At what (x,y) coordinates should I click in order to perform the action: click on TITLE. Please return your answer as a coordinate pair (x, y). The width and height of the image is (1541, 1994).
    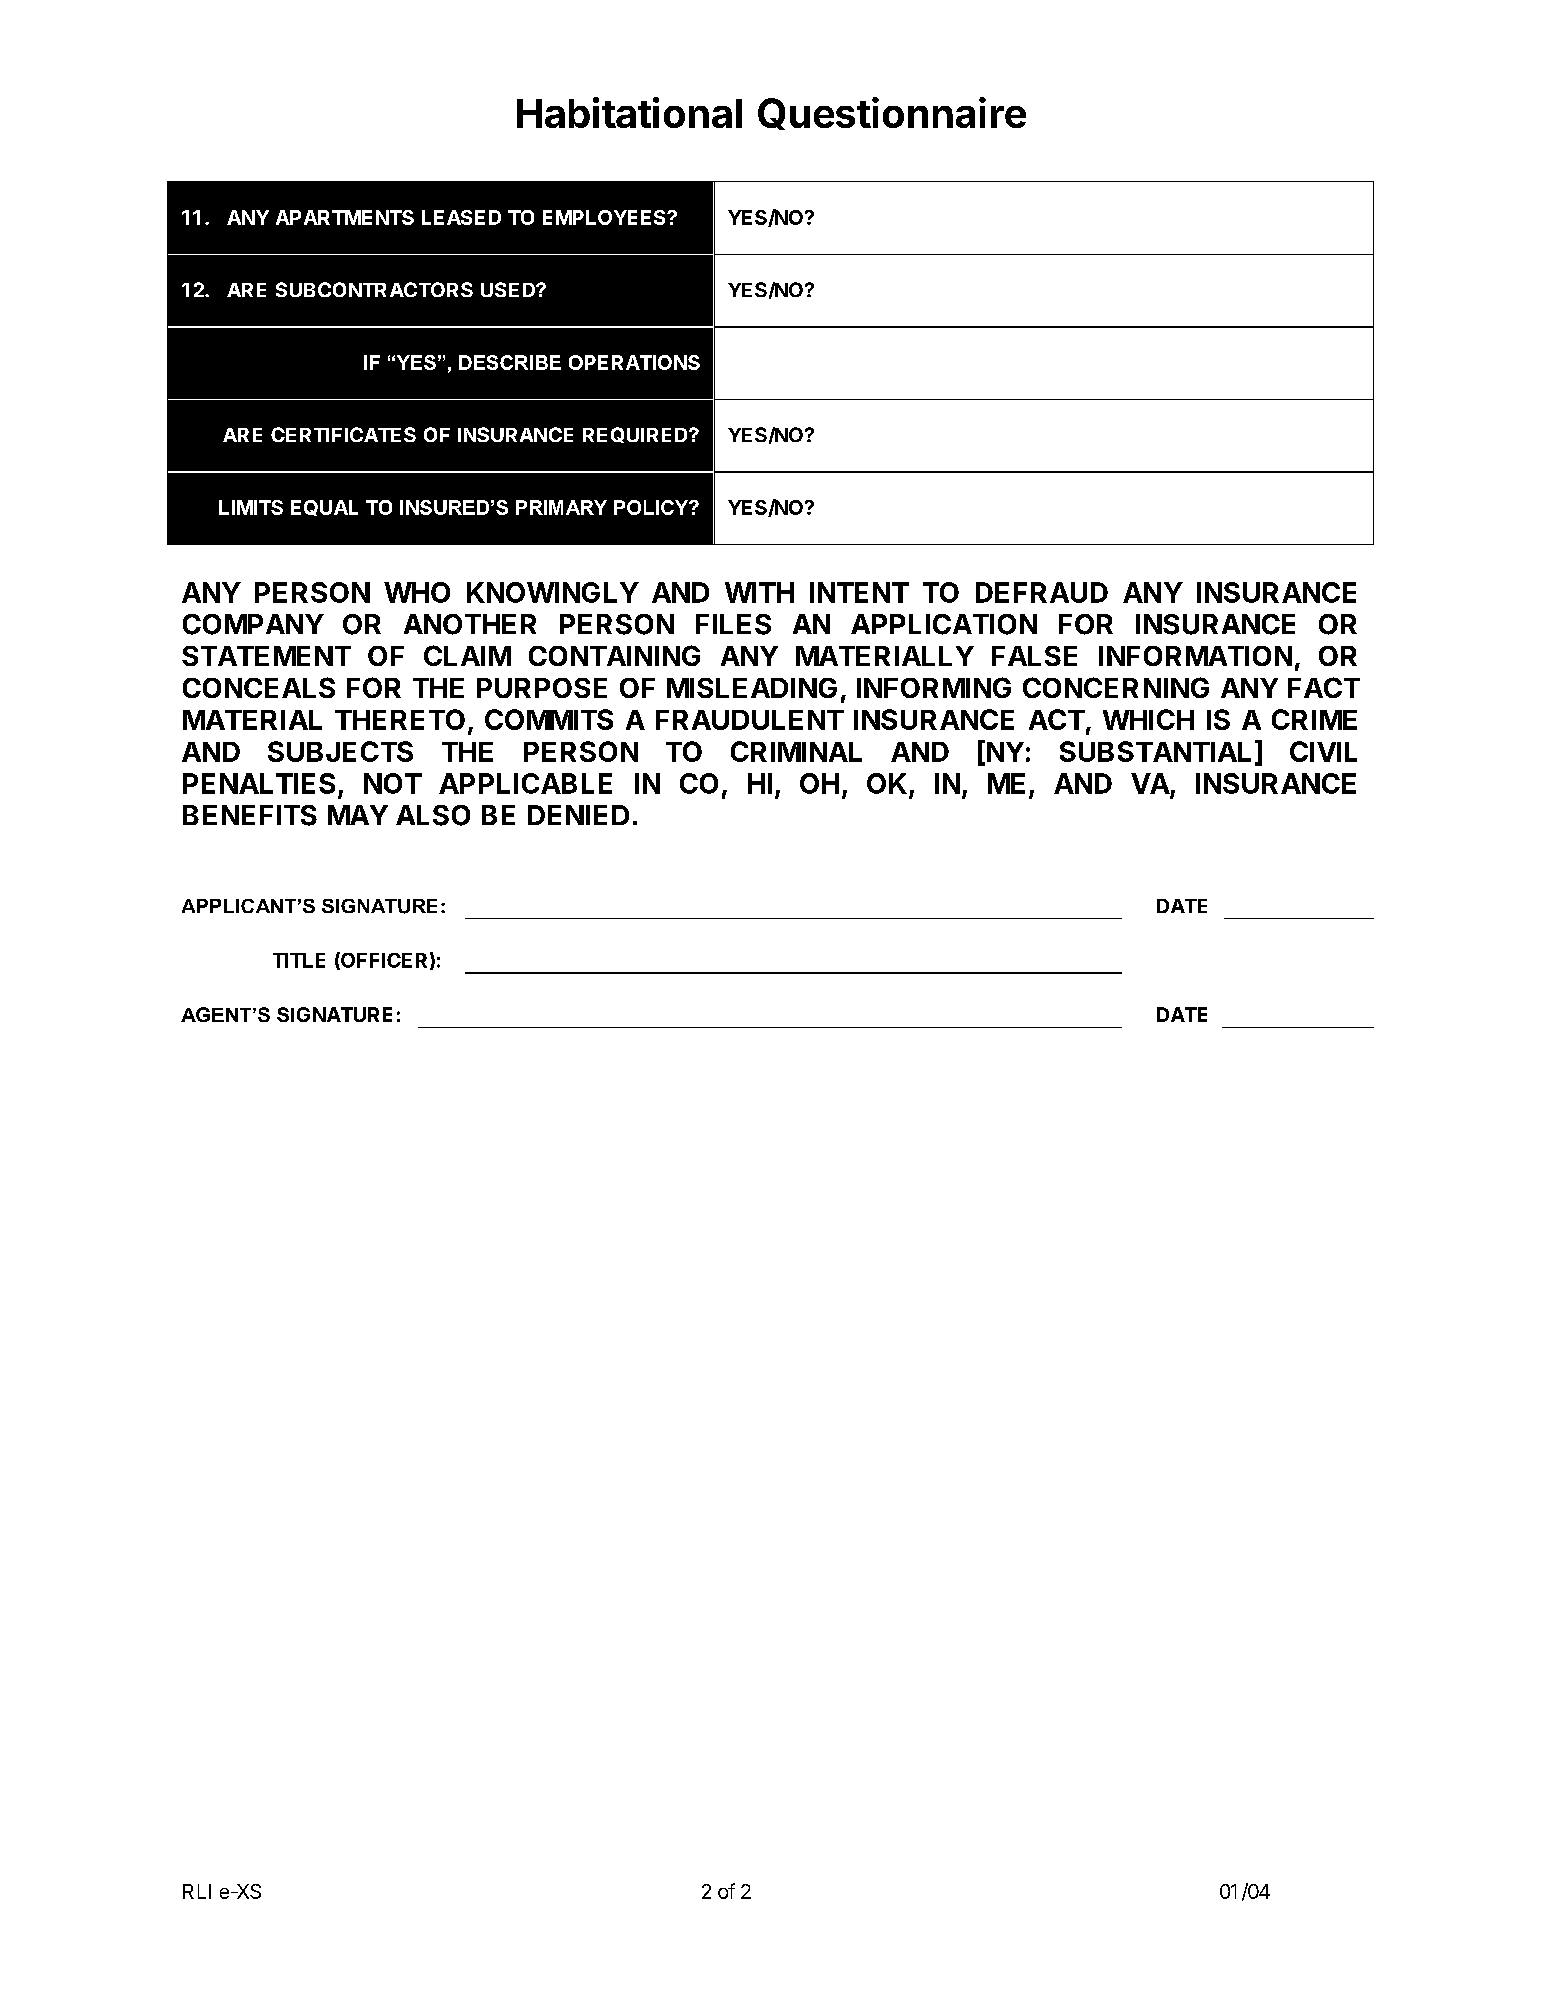
    Looking at the image, I should click on (299, 960).
